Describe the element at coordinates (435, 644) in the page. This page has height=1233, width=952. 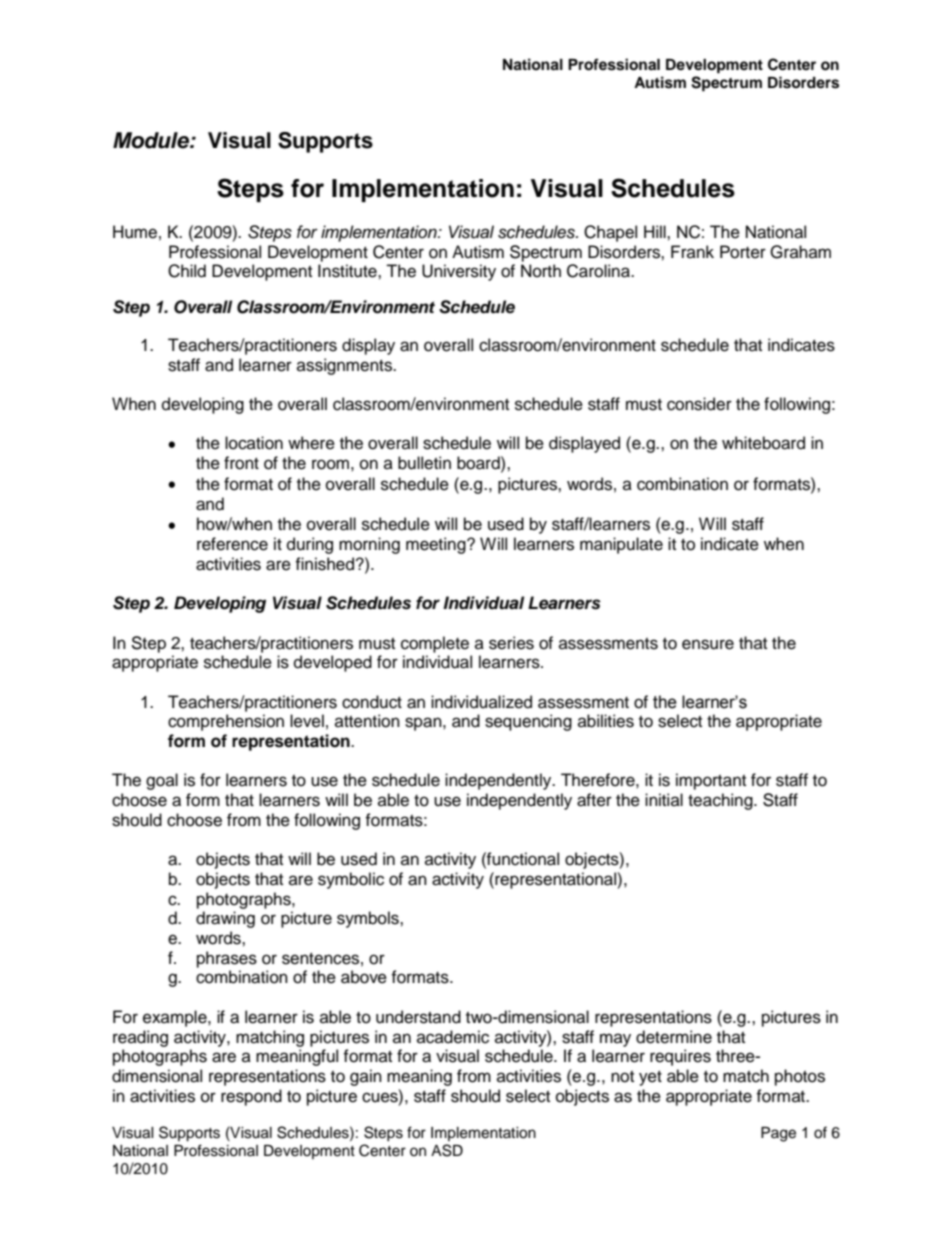
I see `complete` at that location.
